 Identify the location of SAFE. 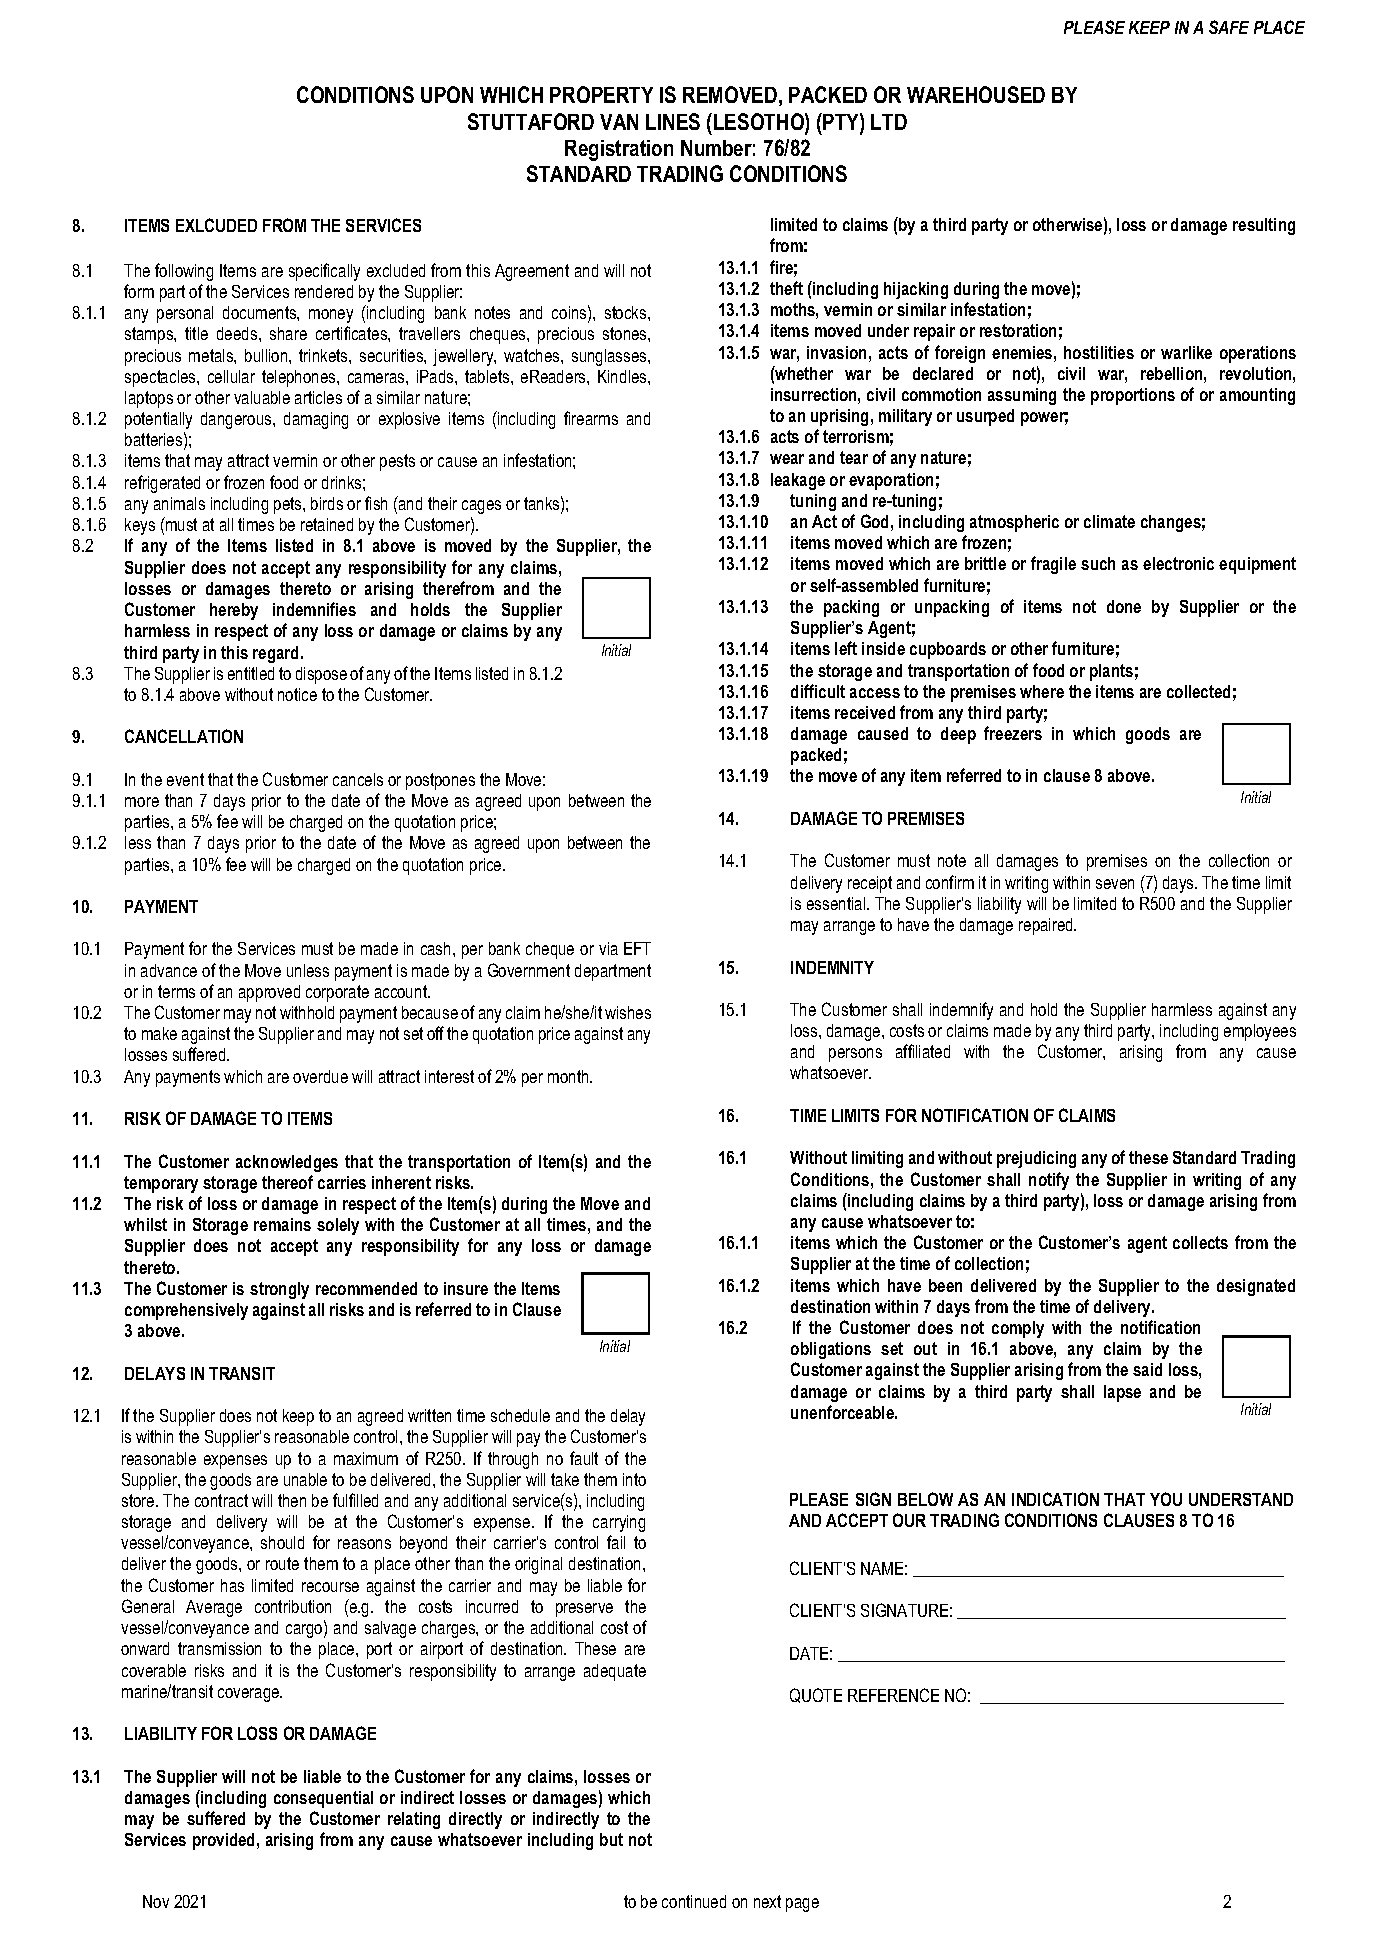
(1229, 27).
